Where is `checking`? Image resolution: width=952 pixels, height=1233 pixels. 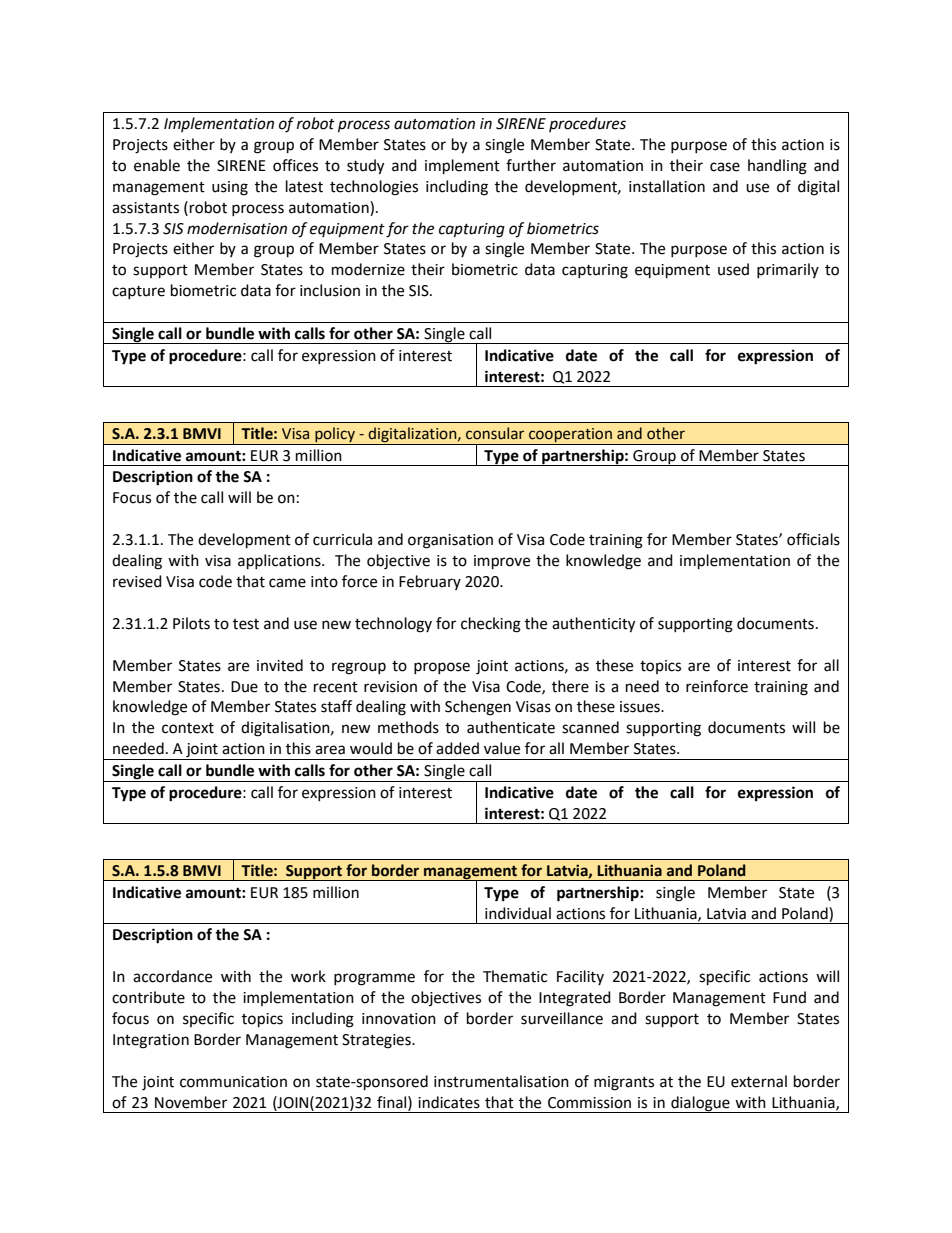
checking is located at coordinates (491, 625).
